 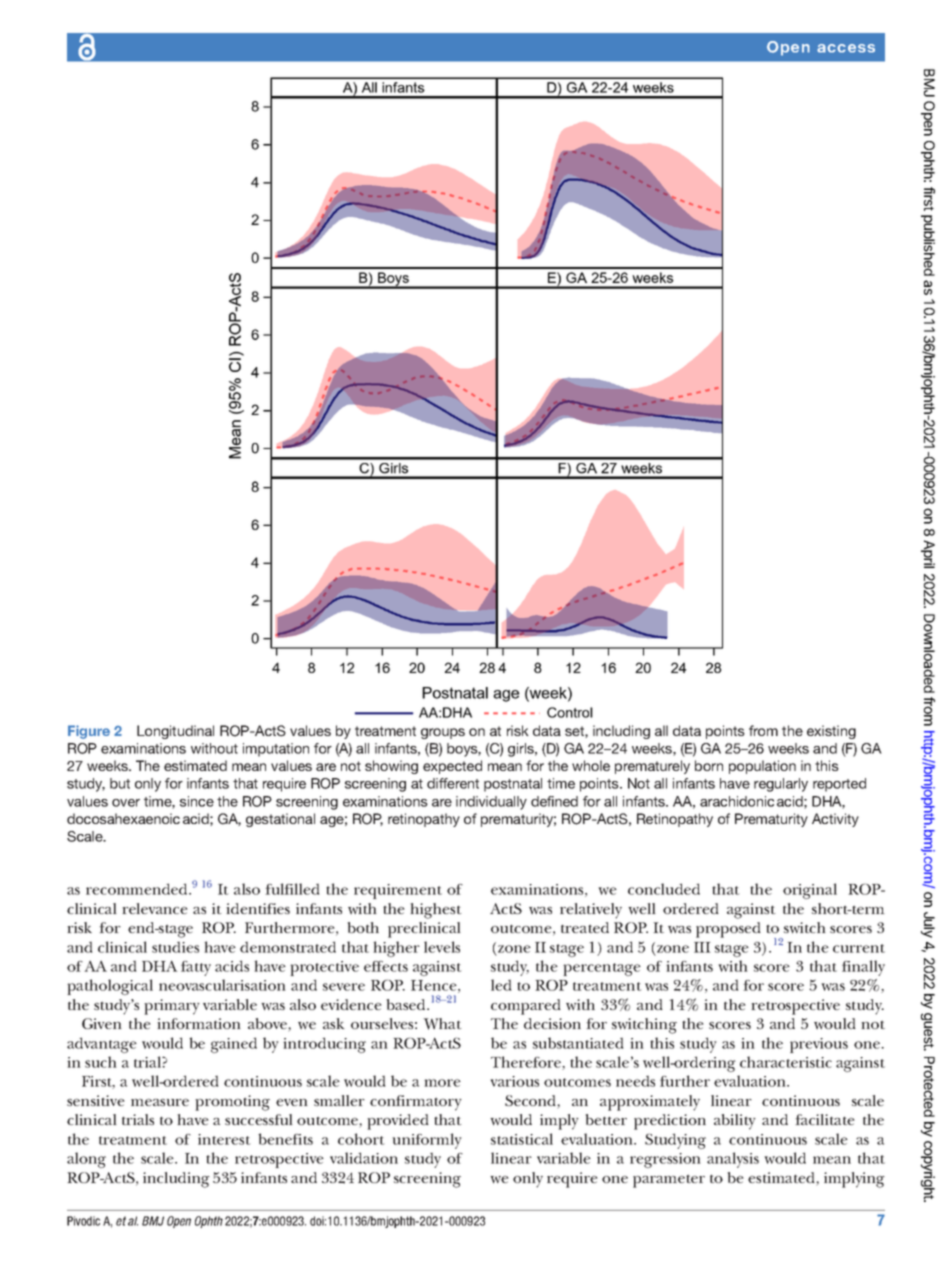 What do you see at coordinates (522, 1139) in the screenshot?
I see `statistical` at bounding box center [522, 1139].
